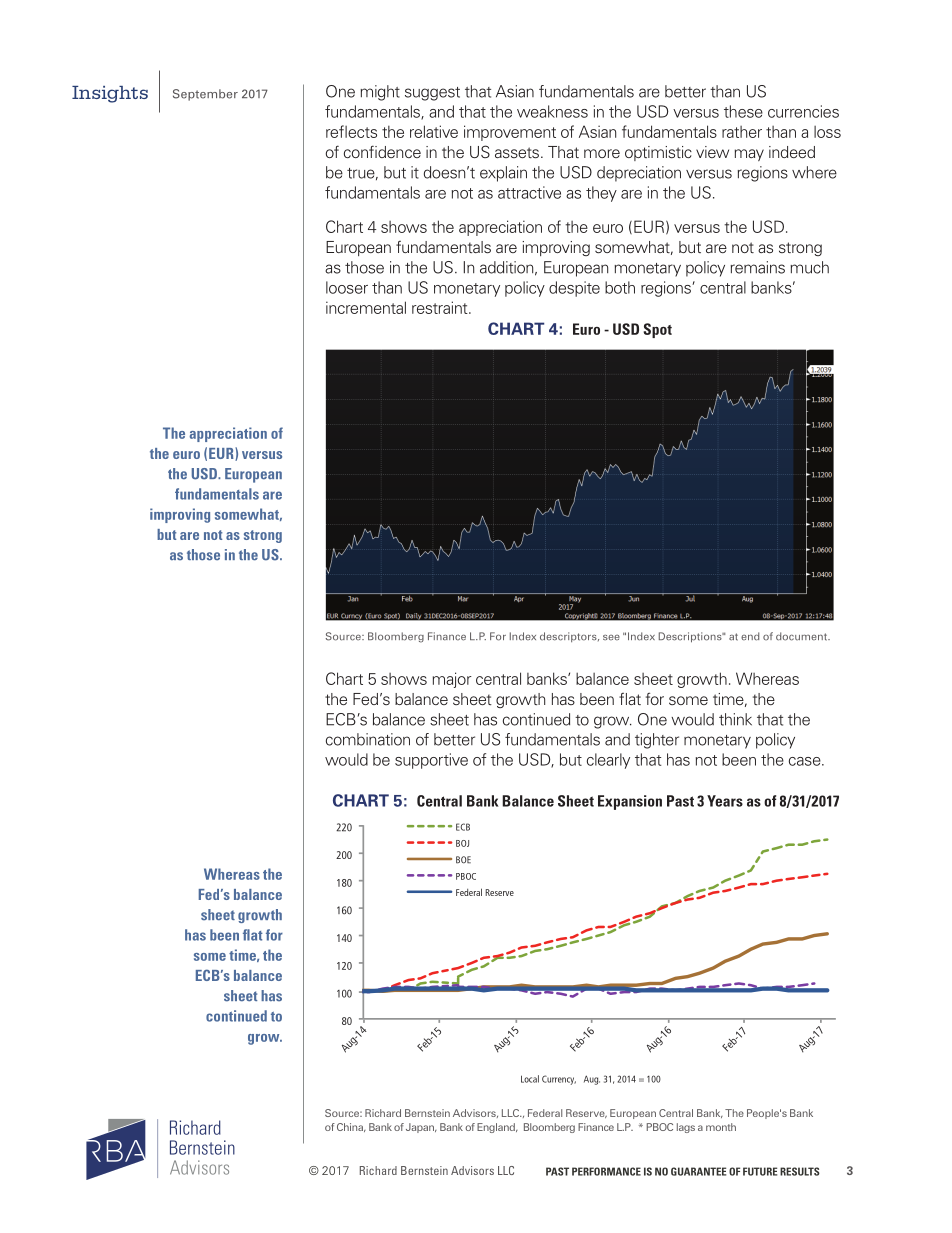  I want to click on relative, so click(434, 131).
